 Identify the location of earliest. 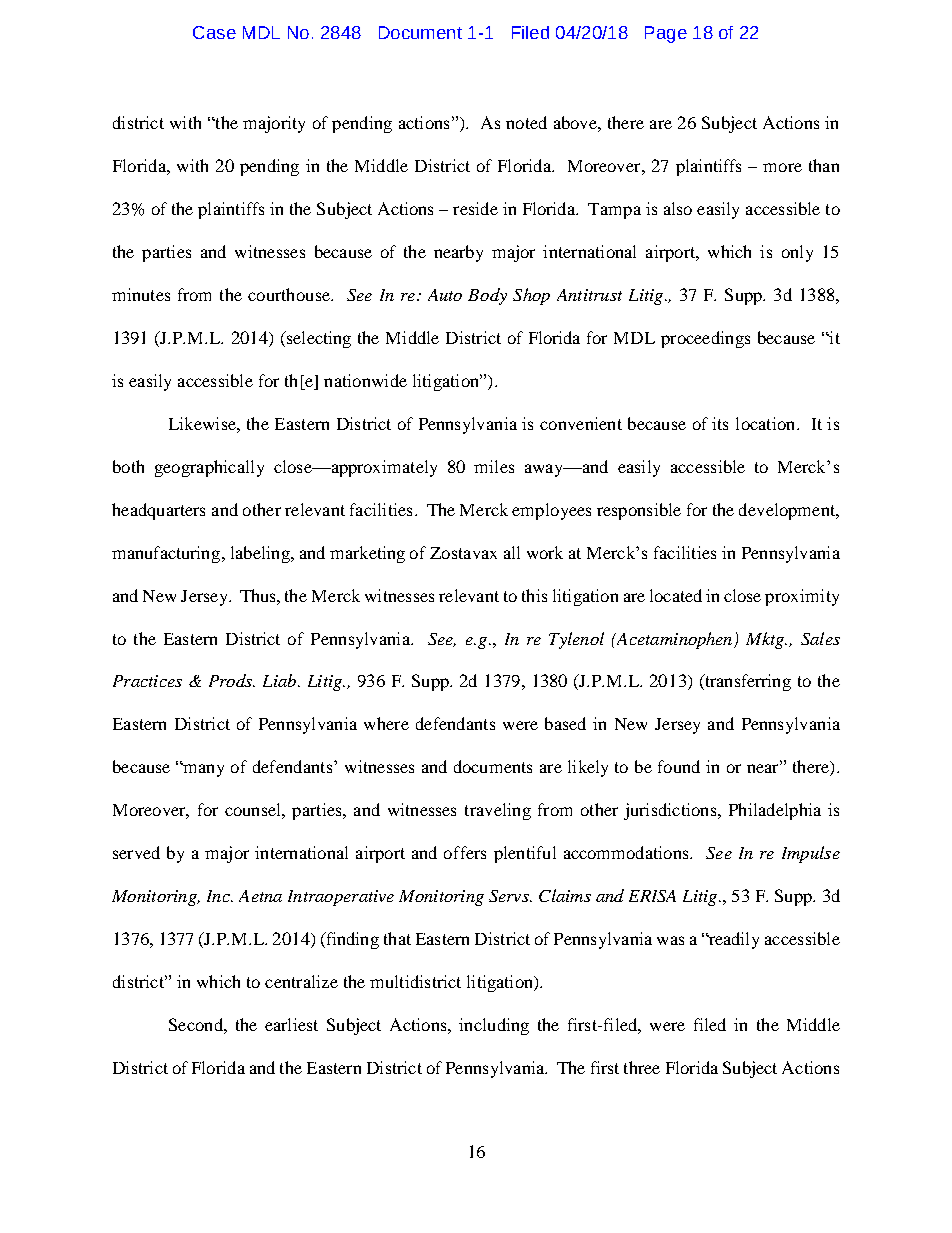
(291, 1024).
